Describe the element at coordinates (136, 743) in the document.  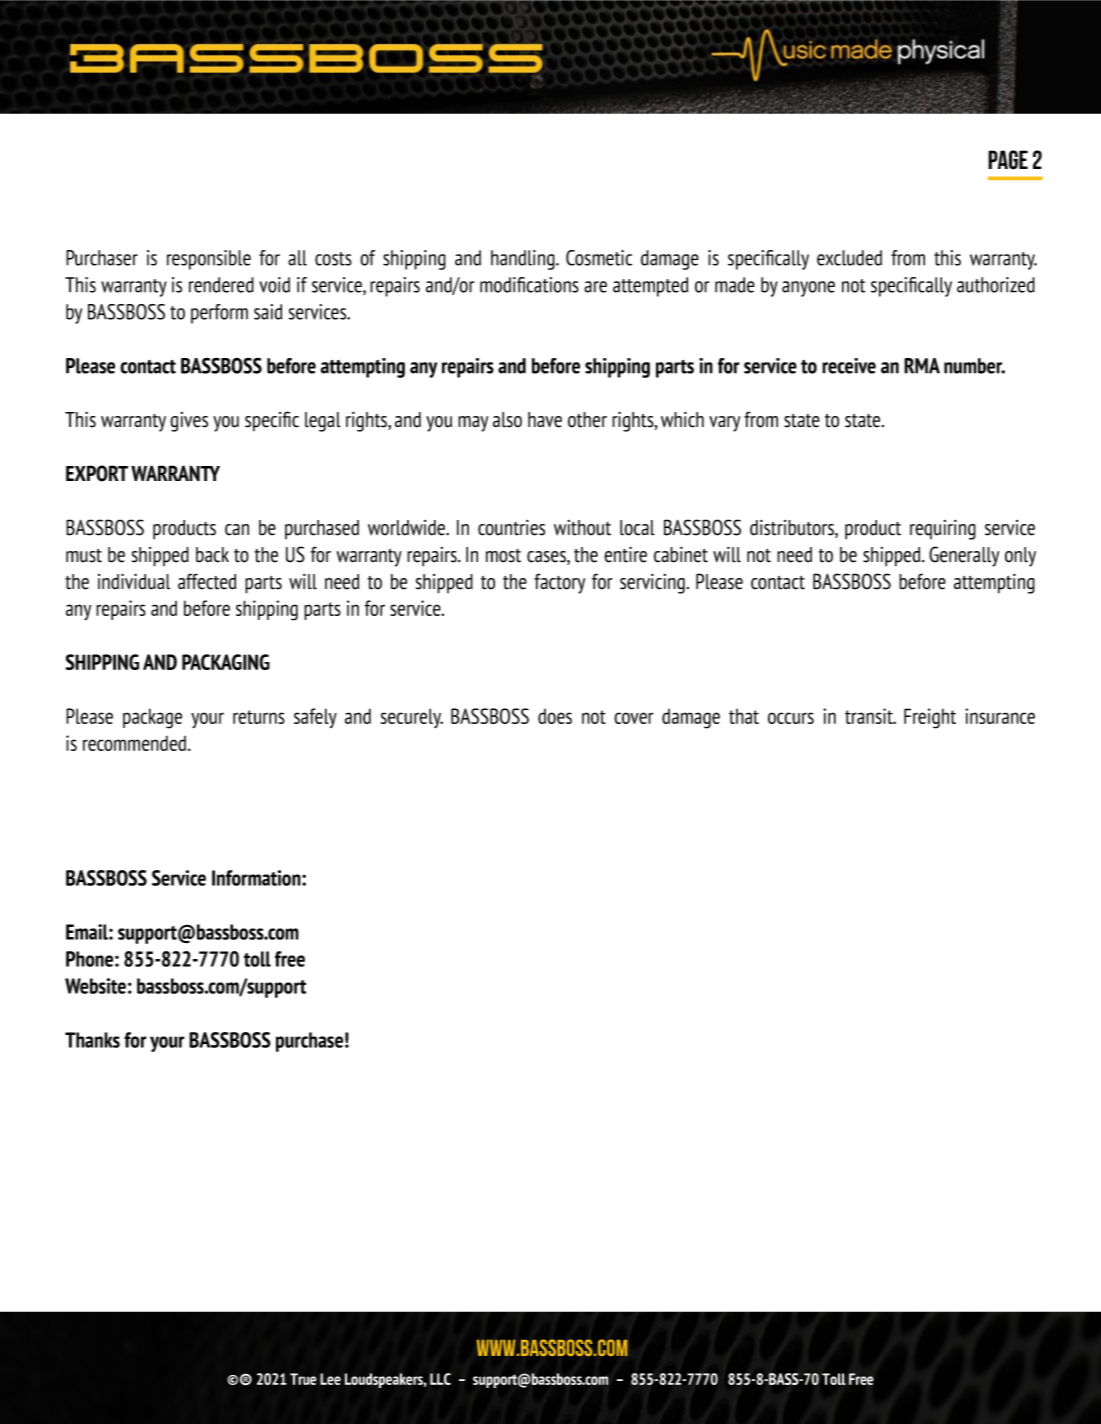
I see `recommended` at that location.
